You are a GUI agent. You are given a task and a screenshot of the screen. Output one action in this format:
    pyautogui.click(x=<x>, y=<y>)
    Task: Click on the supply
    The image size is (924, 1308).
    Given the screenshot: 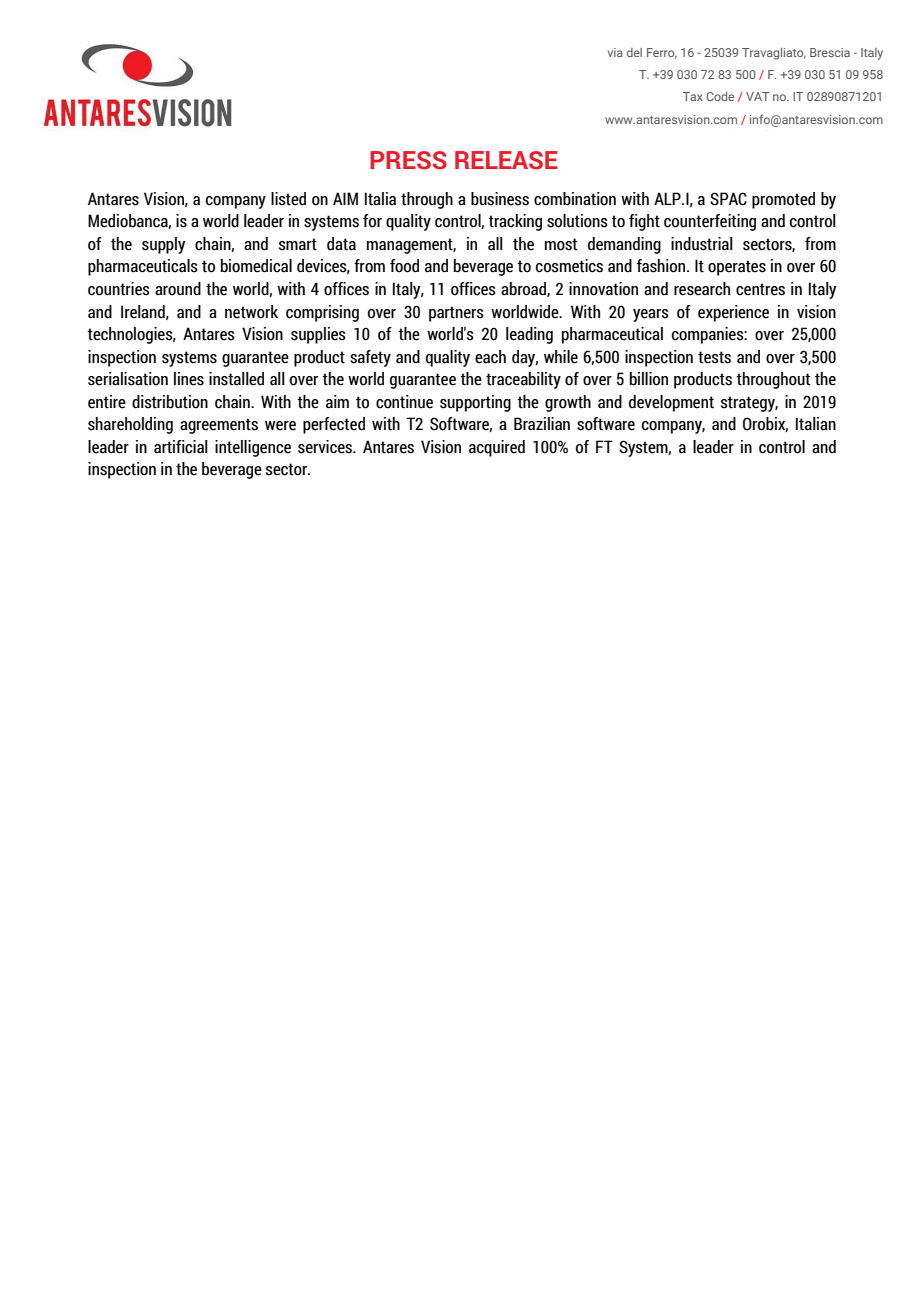 What is the action you would take?
    pyautogui.click(x=164, y=245)
